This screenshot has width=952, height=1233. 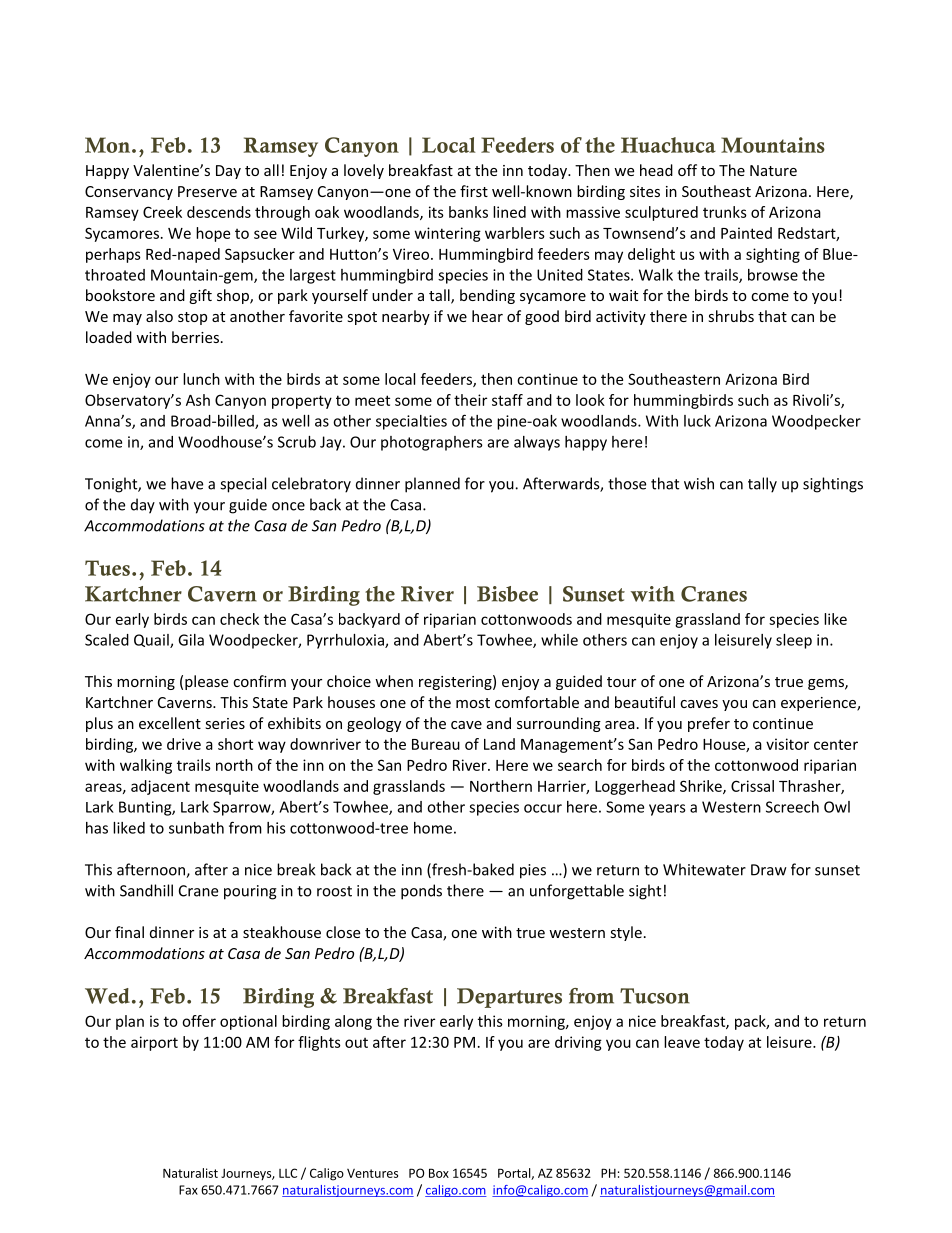 What do you see at coordinates (794, 641) in the screenshot?
I see `sleep` at bounding box center [794, 641].
